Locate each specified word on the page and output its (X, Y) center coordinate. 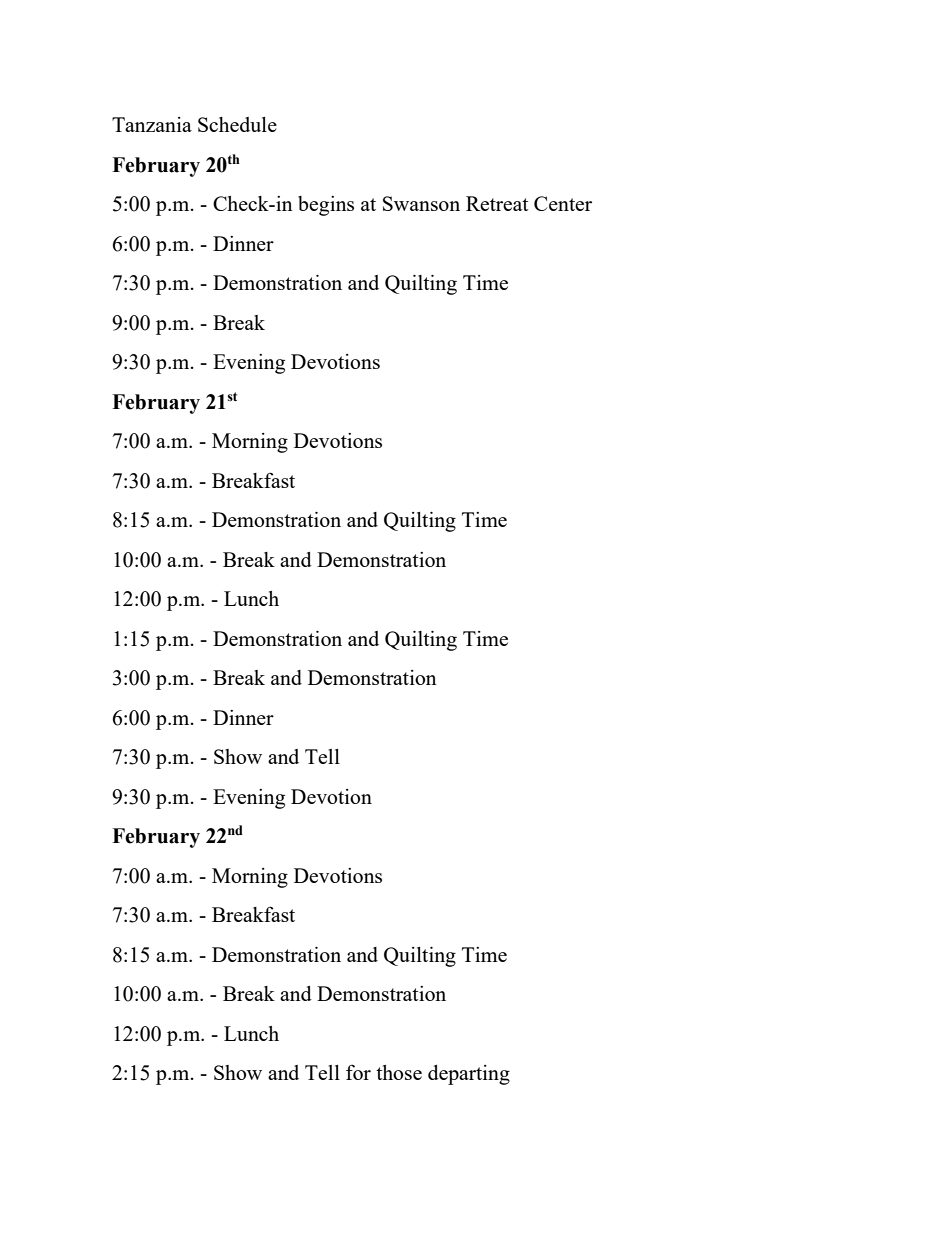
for (358, 1072)
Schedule (237, 124)
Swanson (421, 203)
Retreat (497, 203)
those (399, 1072)
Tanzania (152, 124)
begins (326, 206)
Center (563, 203)
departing (469, 1075)
